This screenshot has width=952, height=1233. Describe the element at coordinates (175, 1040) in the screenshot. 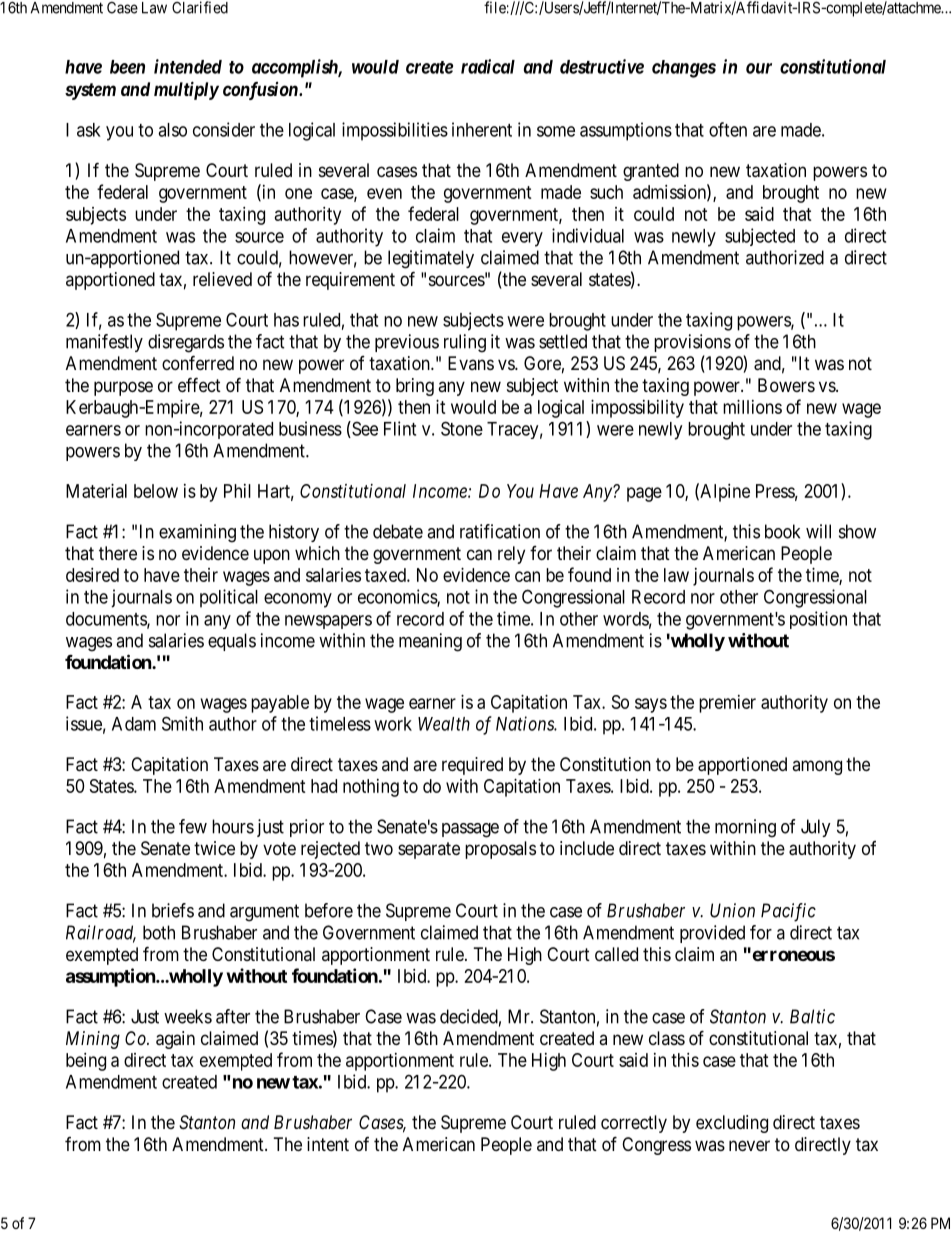

I see `again` at that location.
